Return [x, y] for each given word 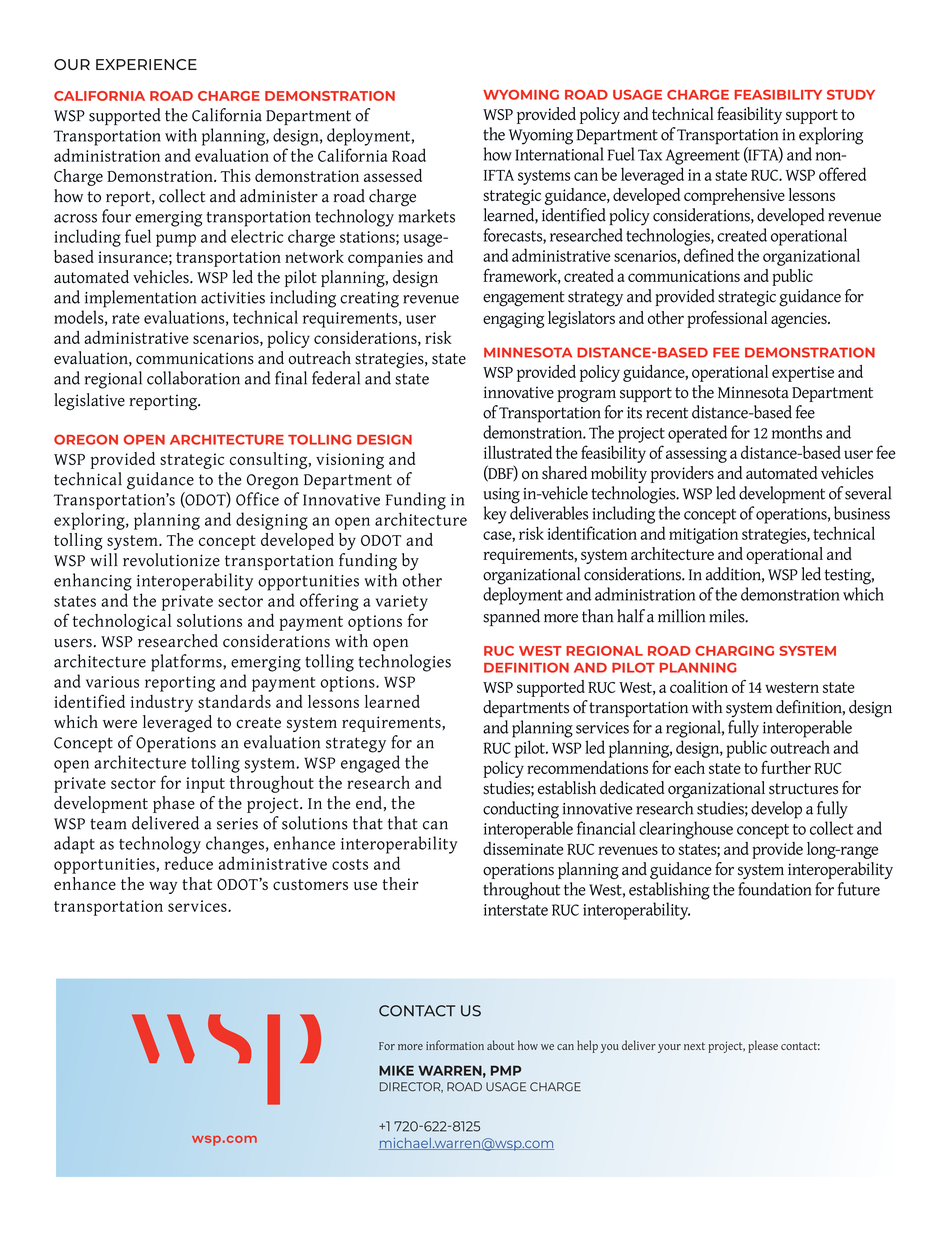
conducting [521, 810]
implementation [141, 299]
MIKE [396, 1070]
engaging [513, 320]
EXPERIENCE [146, 64]
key [495, 515]
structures [803, 789]
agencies [800, 320]
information [455, 1045]
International [559, 154]
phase [174, 804]
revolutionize [171, 560]
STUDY [851, 95]
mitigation [703, 536]
